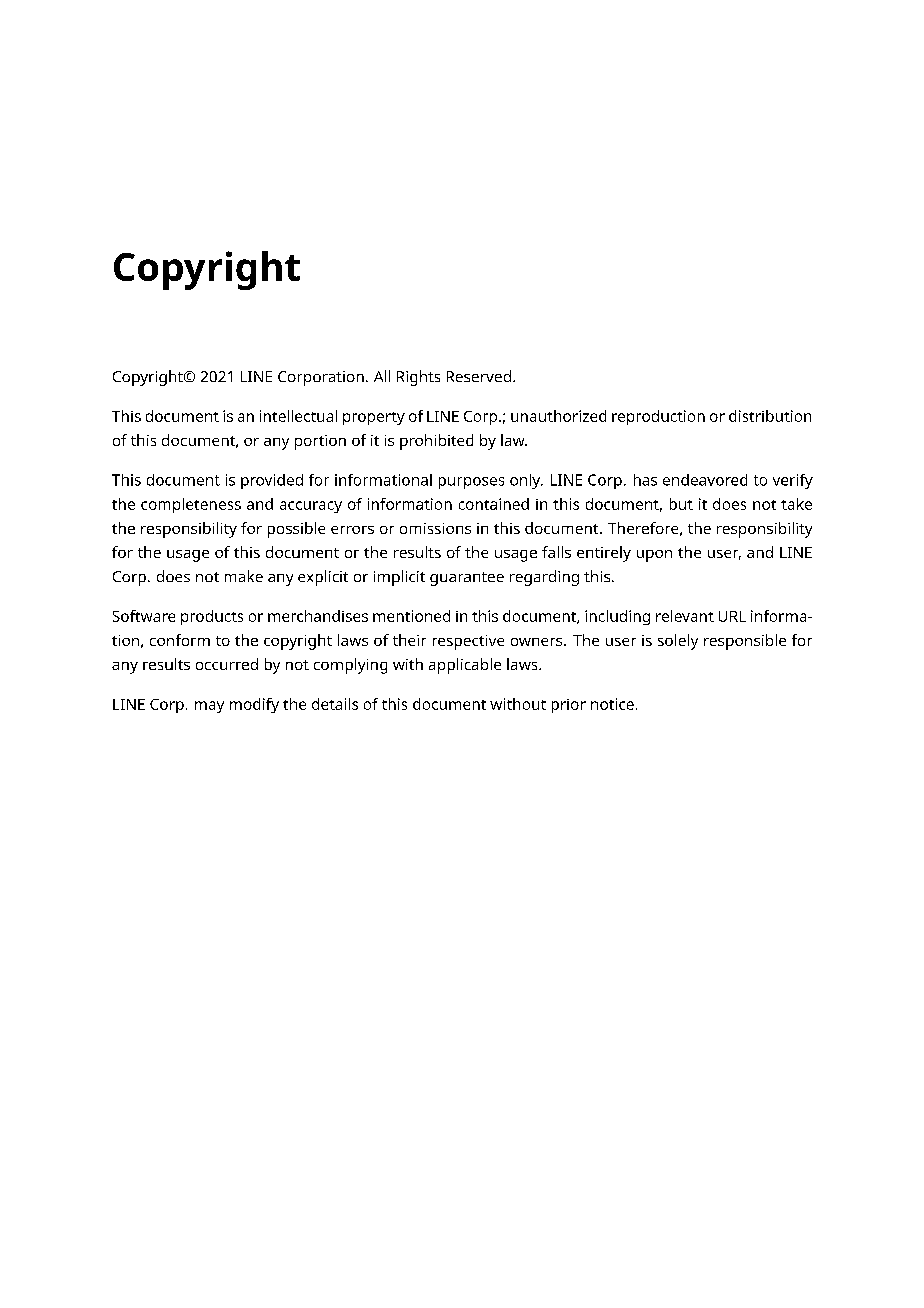 The height and width of the screenshot is (1308, 924). What do you see at coordinates (435, 528) in the screenshot?
I see `omissions` at bounding box center [435, 528].
